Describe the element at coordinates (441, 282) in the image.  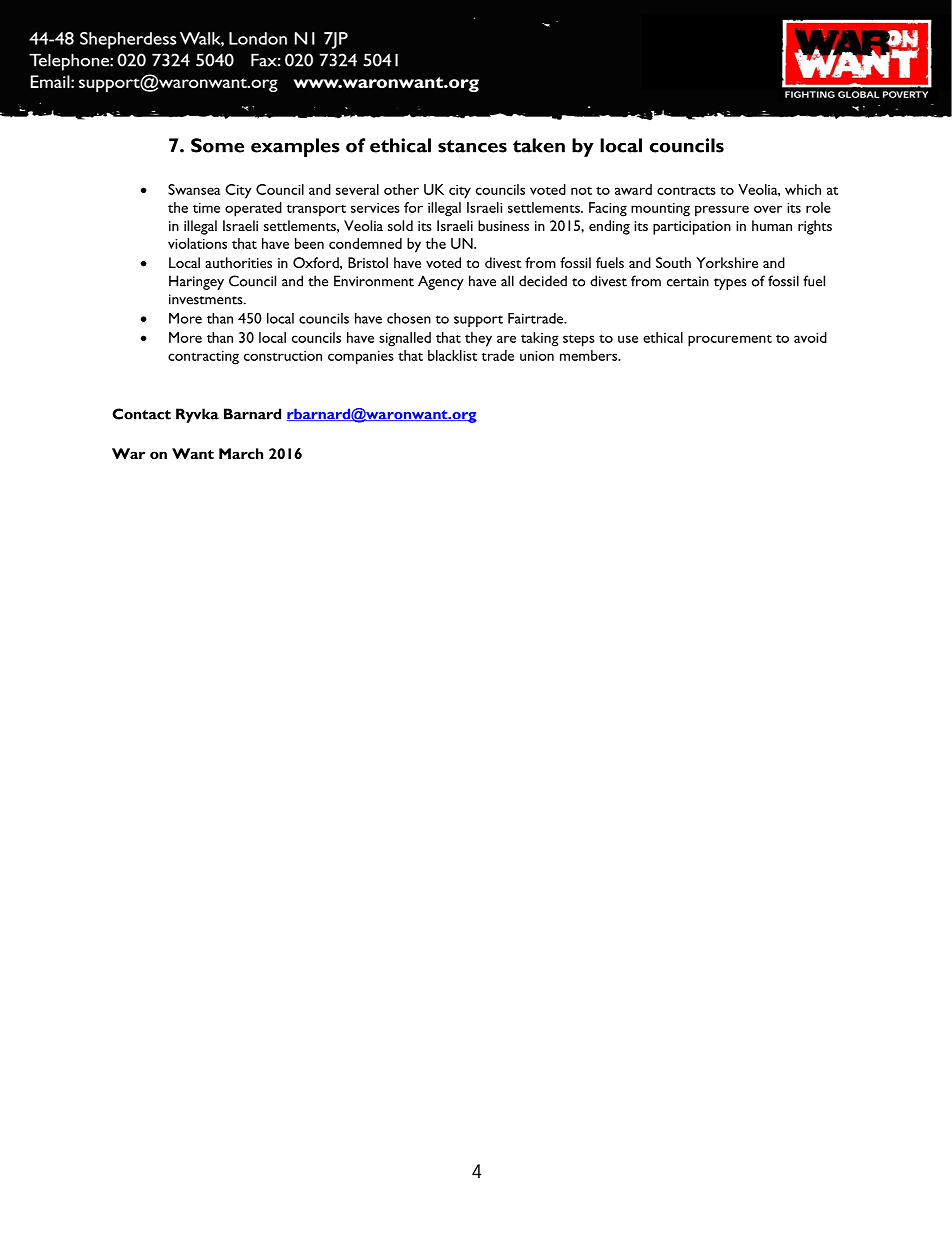
I see `Agency` at that location.
